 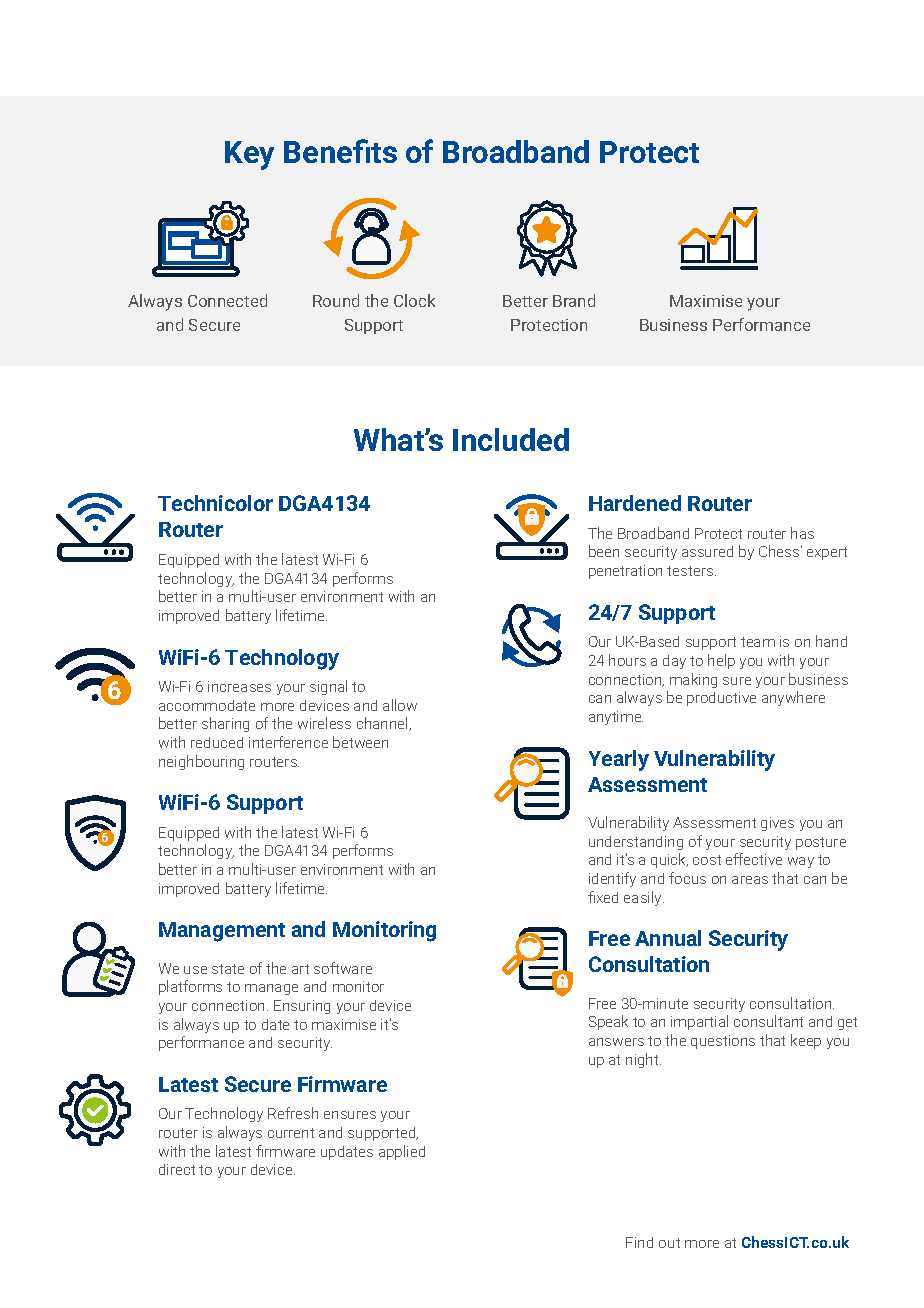 I want to click on Technicolor, so click(x=215, y=503).
